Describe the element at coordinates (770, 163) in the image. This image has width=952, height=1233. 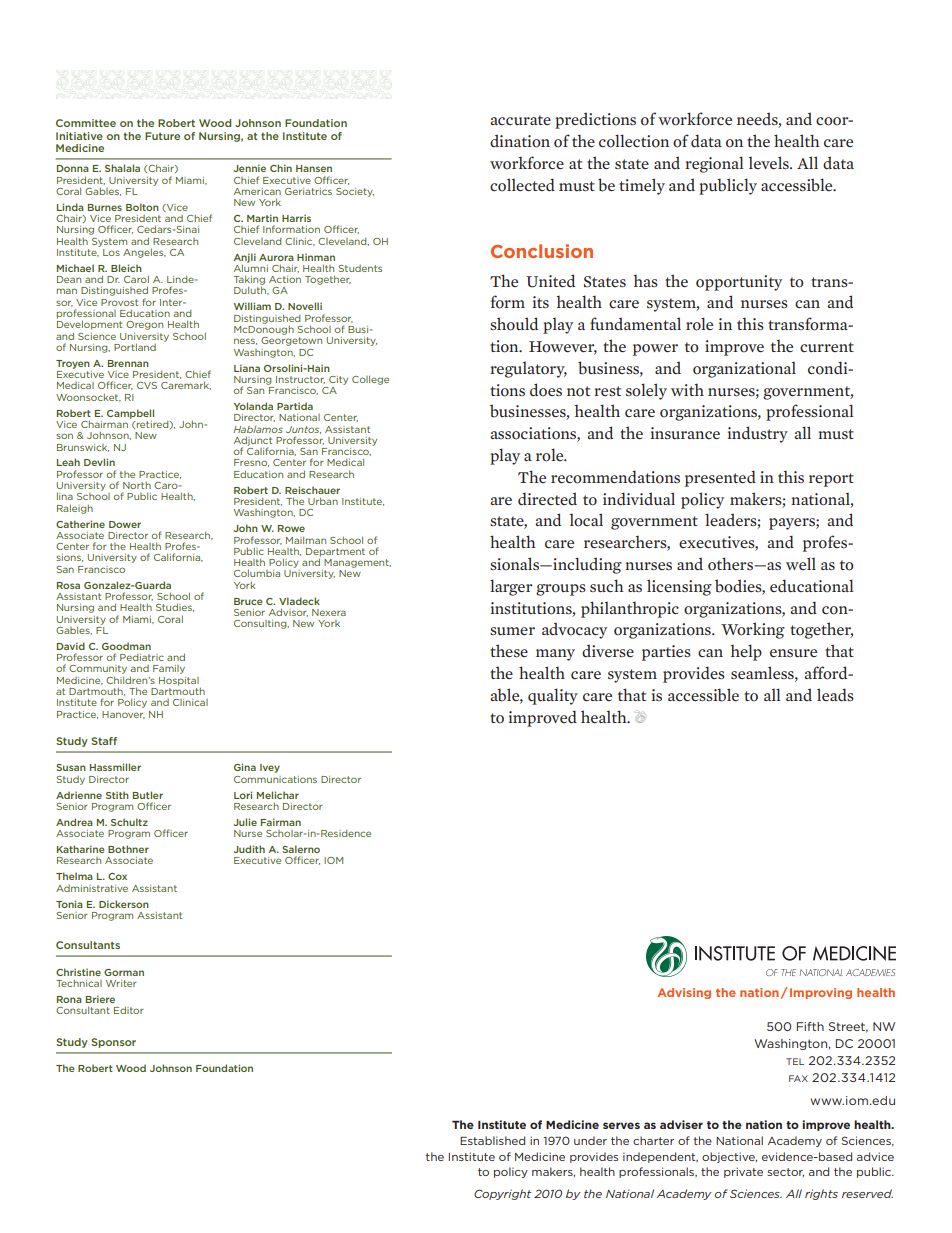
I see `levels` at that location.
